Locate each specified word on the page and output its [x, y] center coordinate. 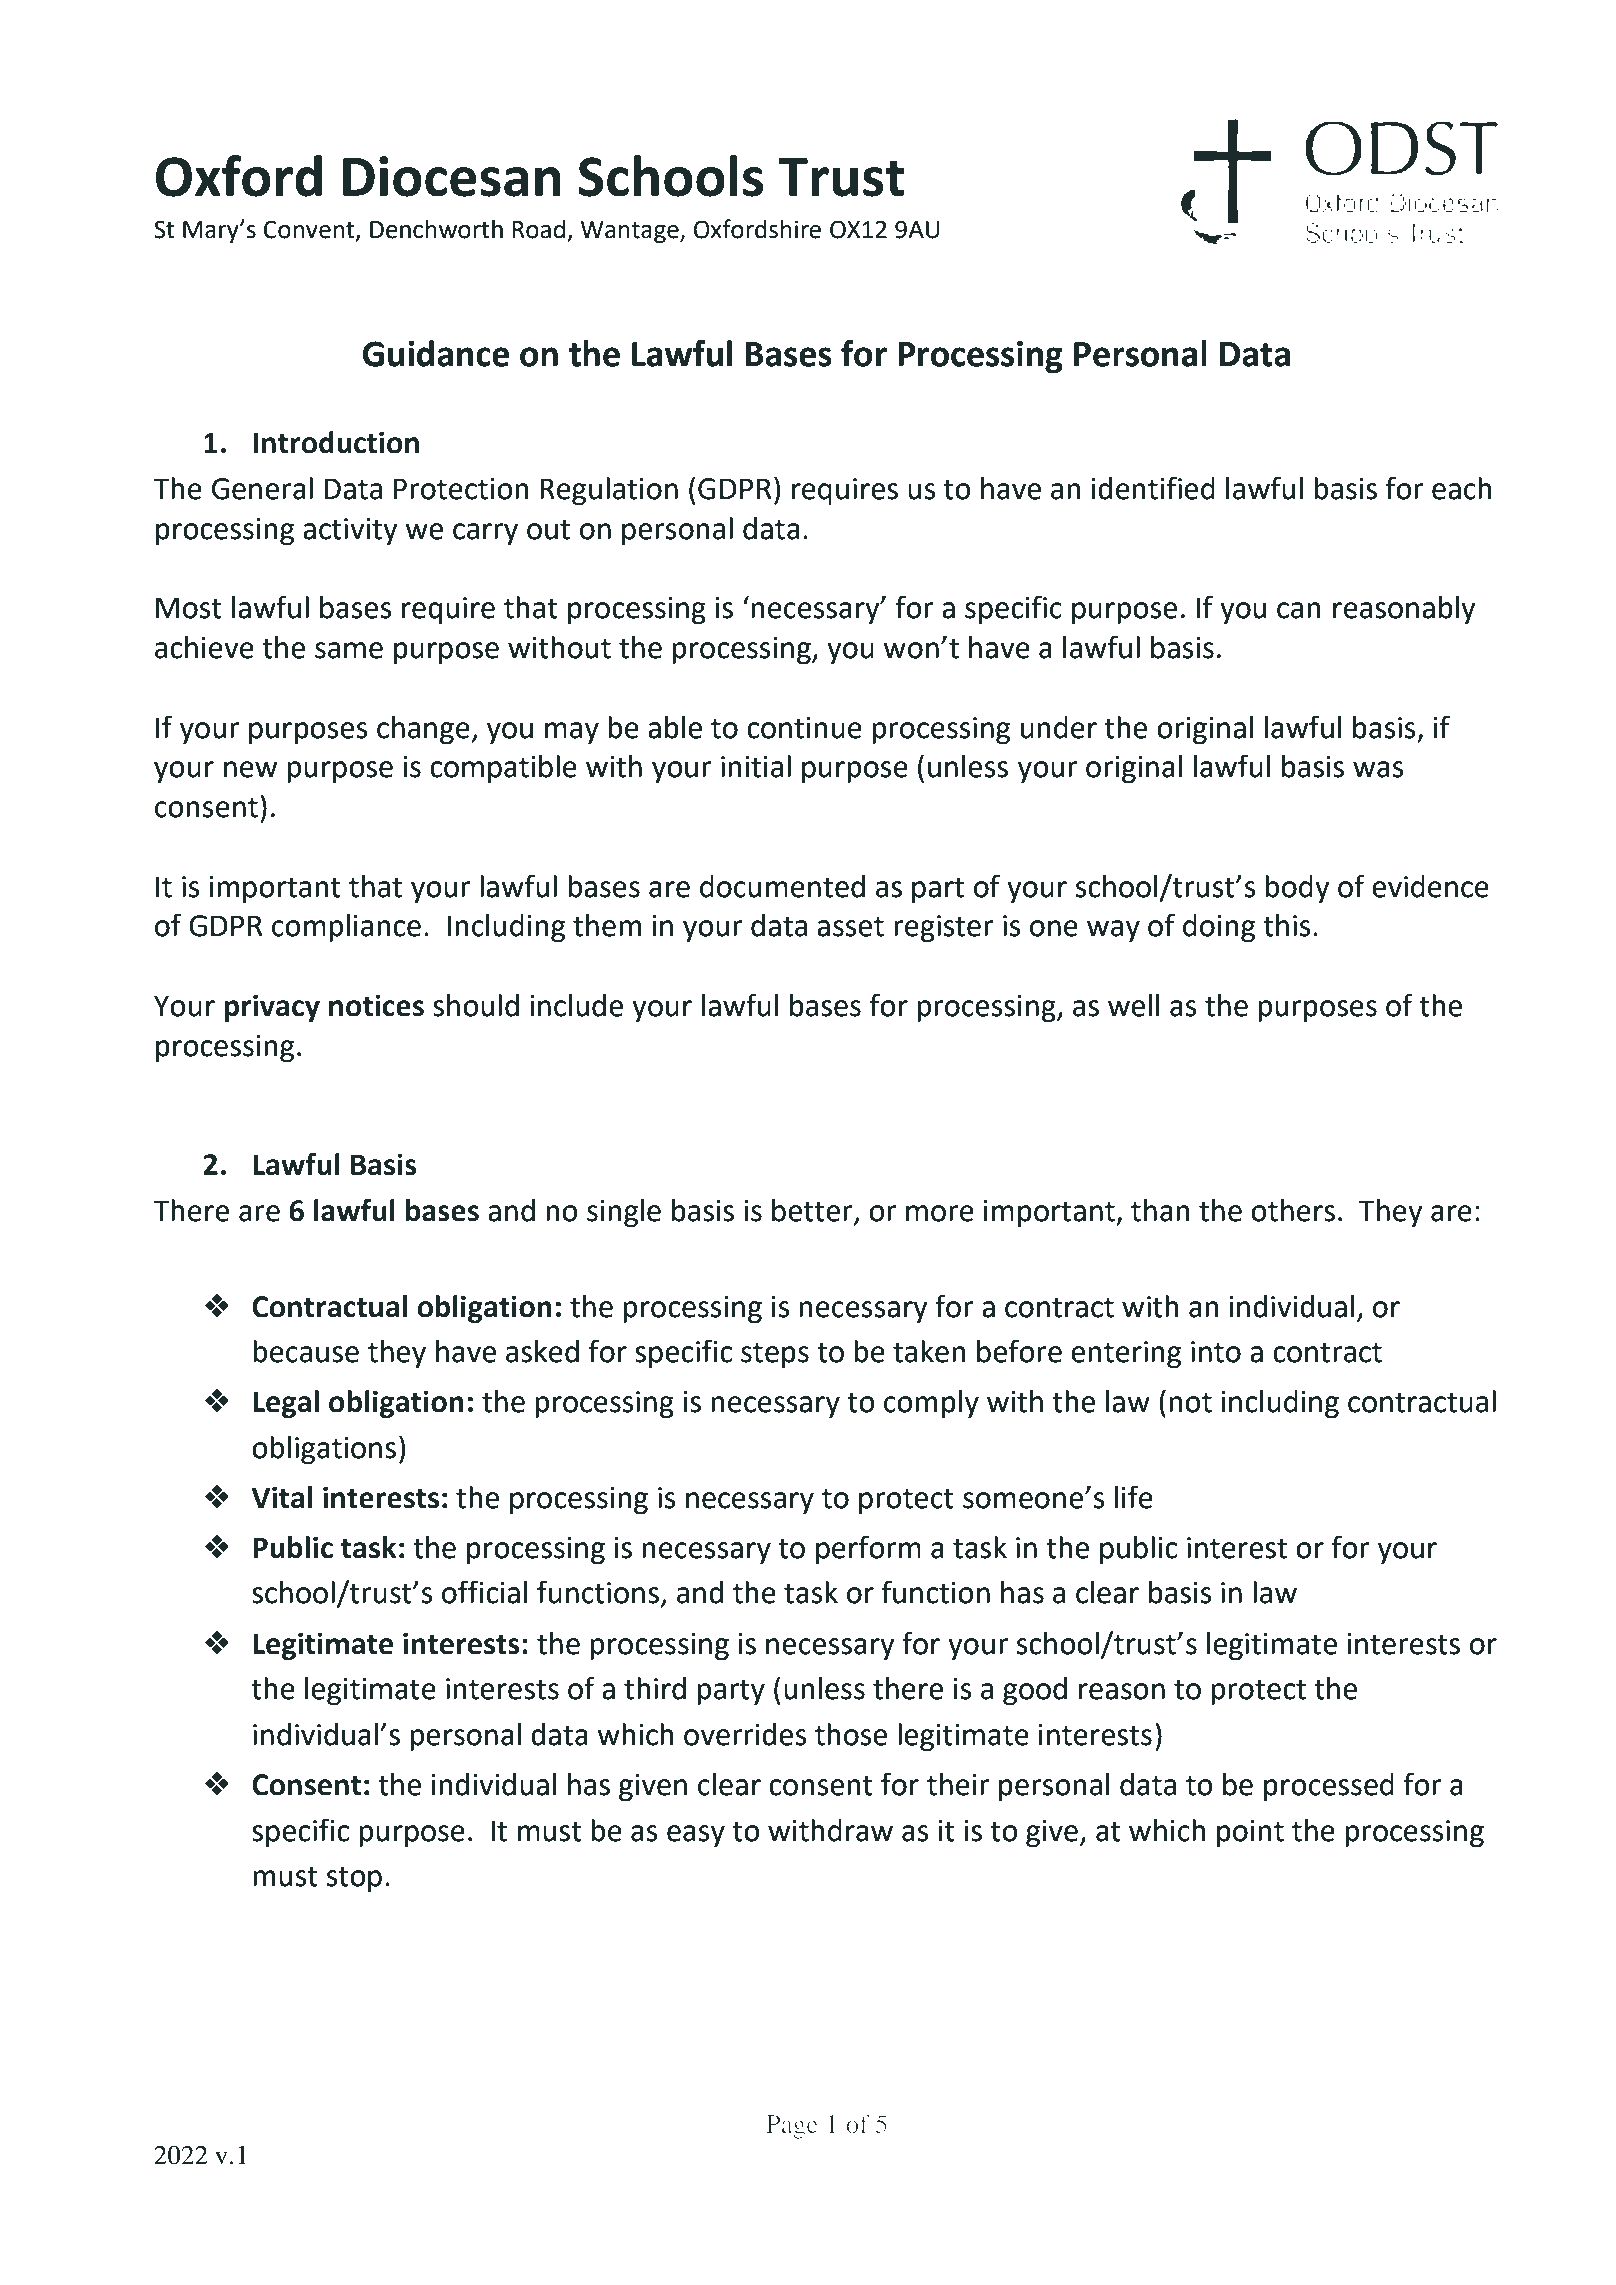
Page [792, 2127]
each [1462, 488]
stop [354, 1879]
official [484, 1592]
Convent [310, 230]
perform [868, 1549]
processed [1329, 1787]
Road [538, 229]
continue [804, 728]
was [1378, 769]
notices [376, 1005]
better [813, 1211]
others [1293, 1210]
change [423, 730]
